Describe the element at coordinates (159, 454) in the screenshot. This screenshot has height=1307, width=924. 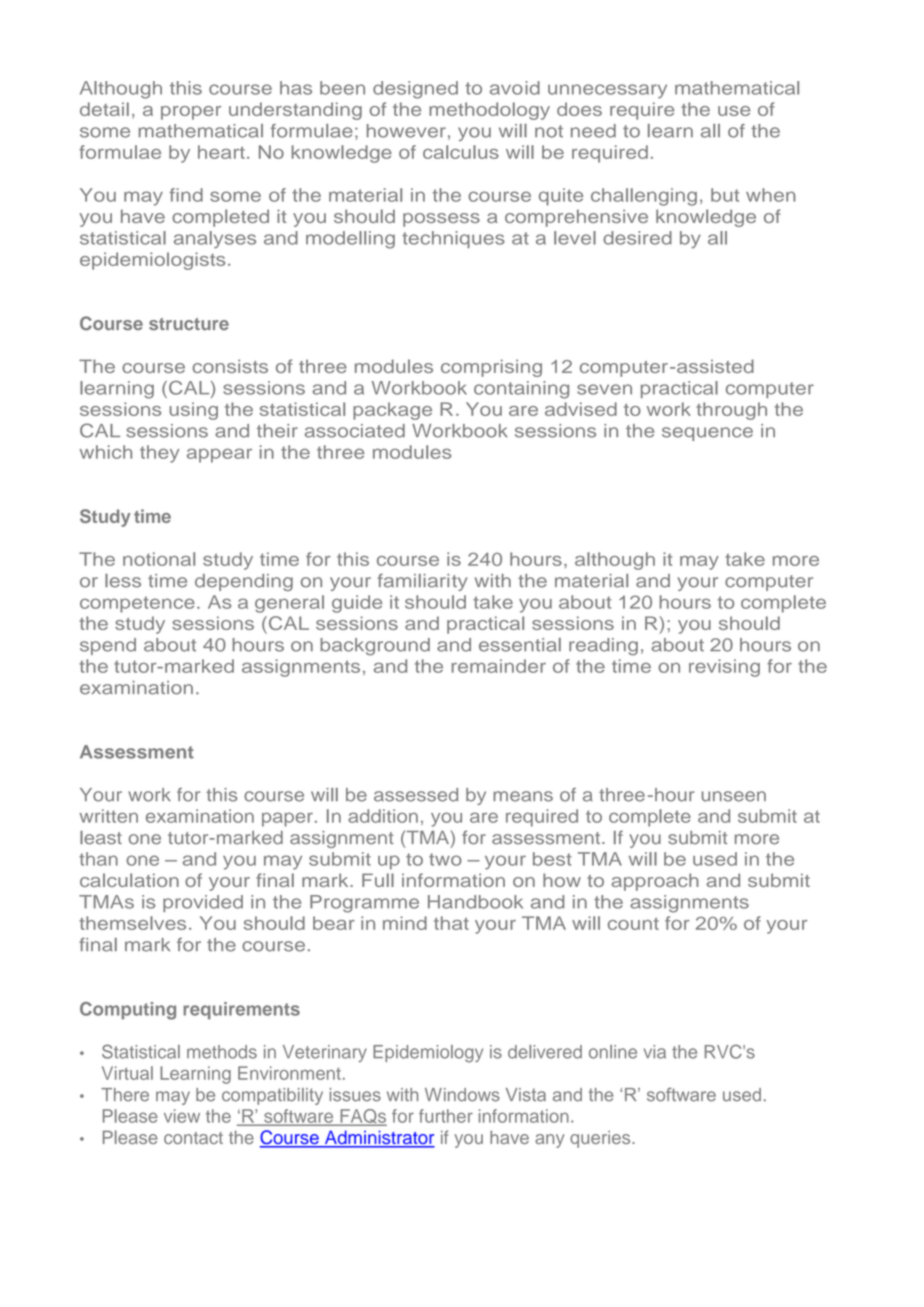
I see `they` at that location.
